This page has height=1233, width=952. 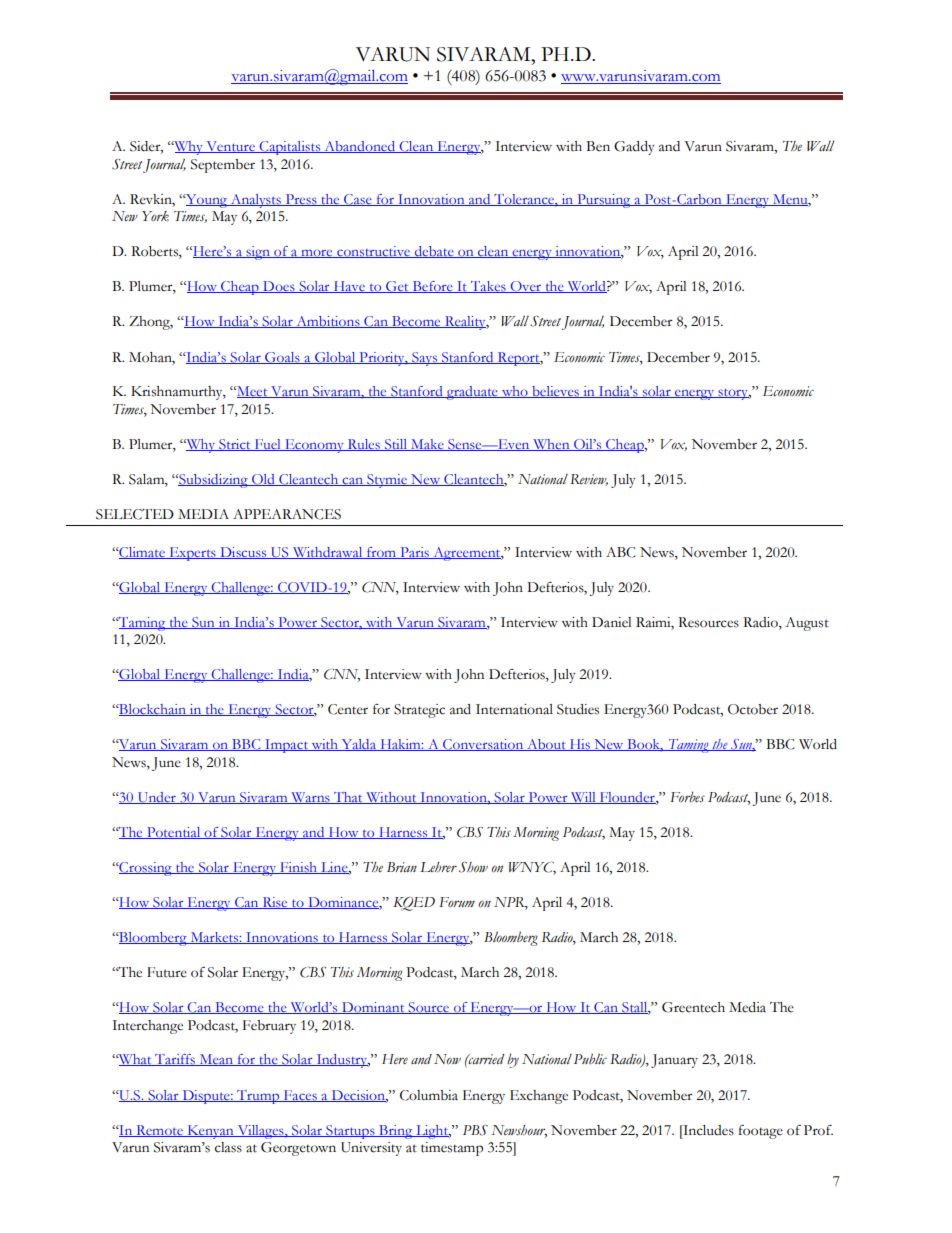 I want to click on Strict, so click(x=235, y=445).
